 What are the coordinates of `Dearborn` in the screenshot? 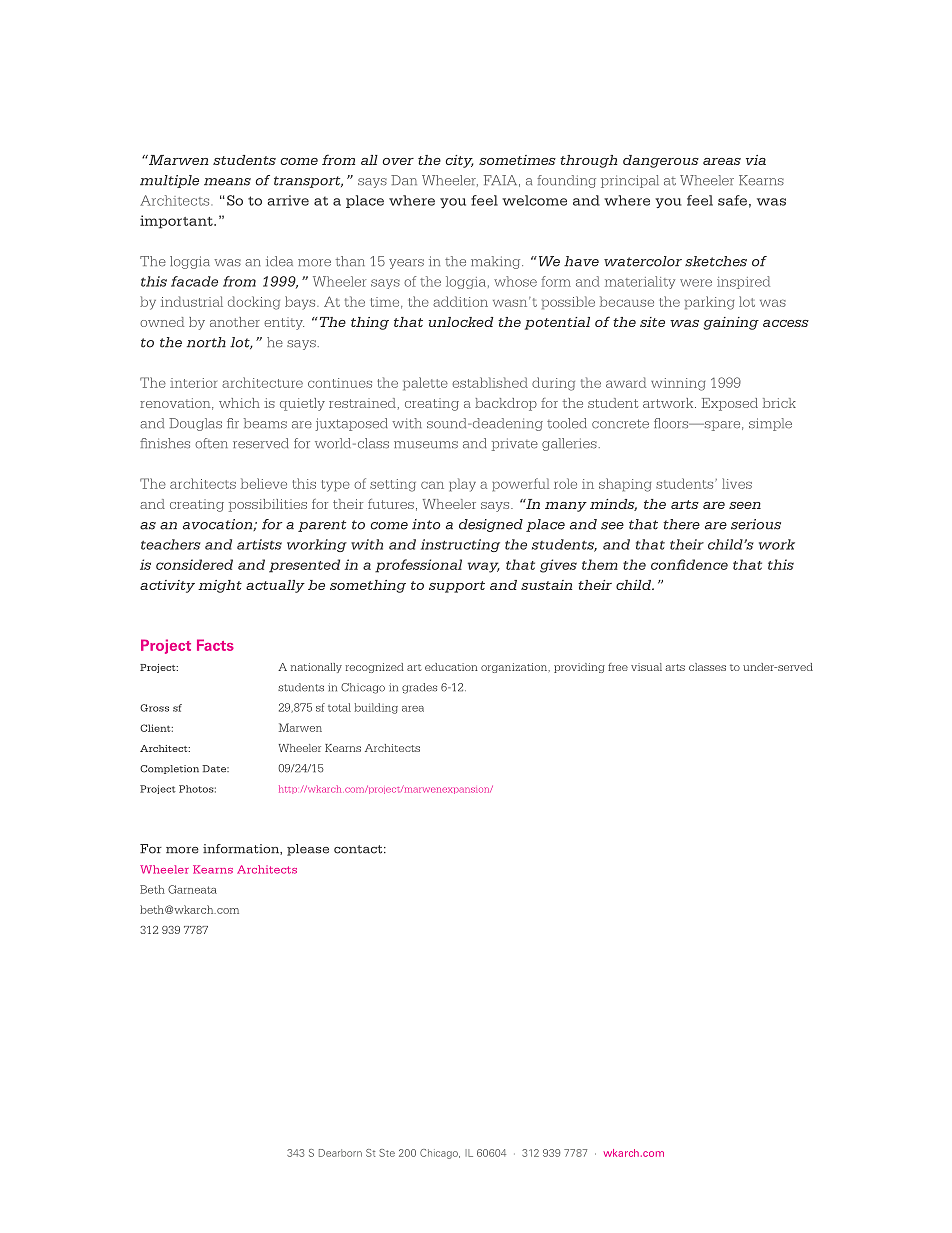 It's located at (340, 1153).
